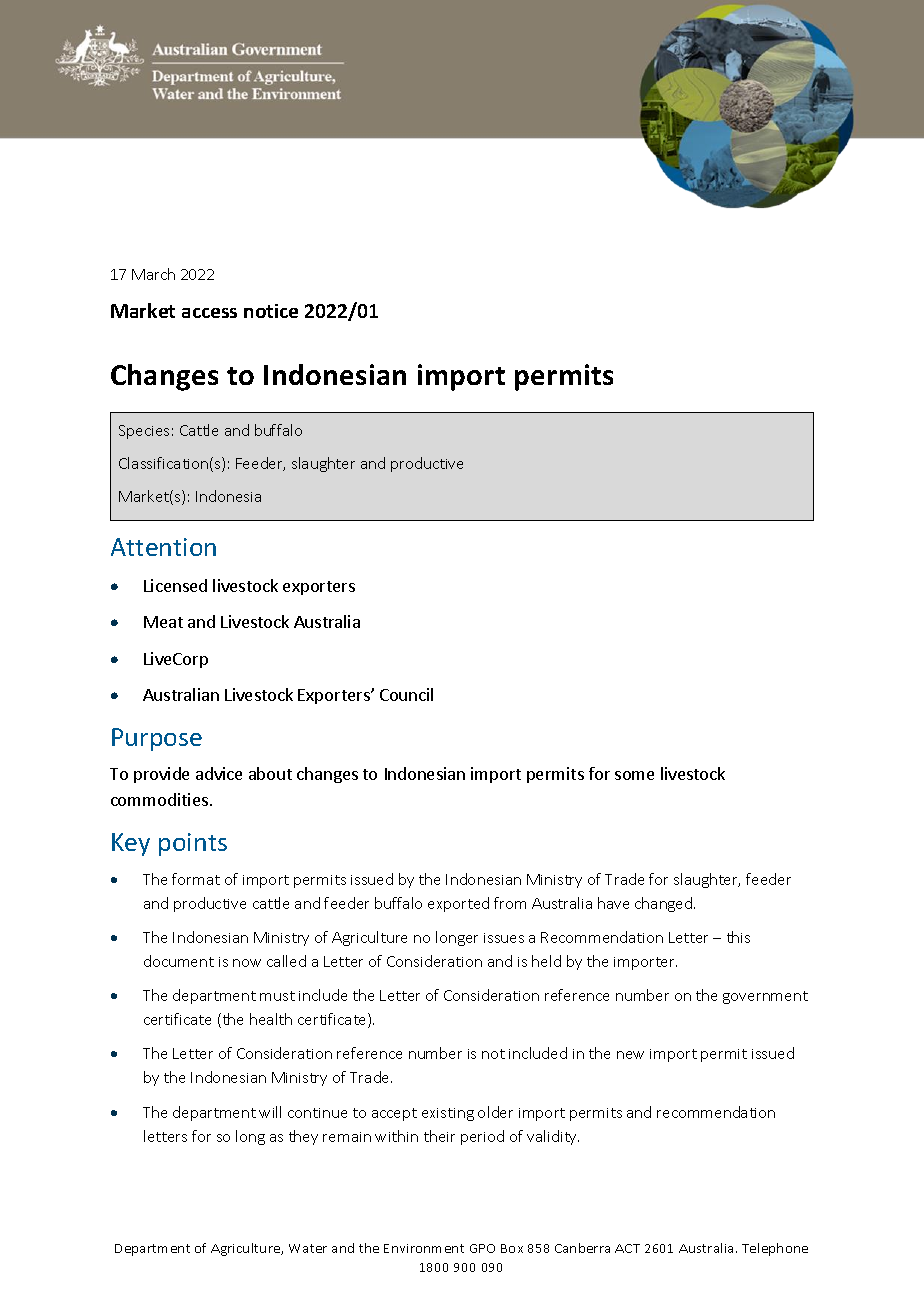 This screenshot has width=924, height=1308. I want to click on Attention, so click(163, 547).
